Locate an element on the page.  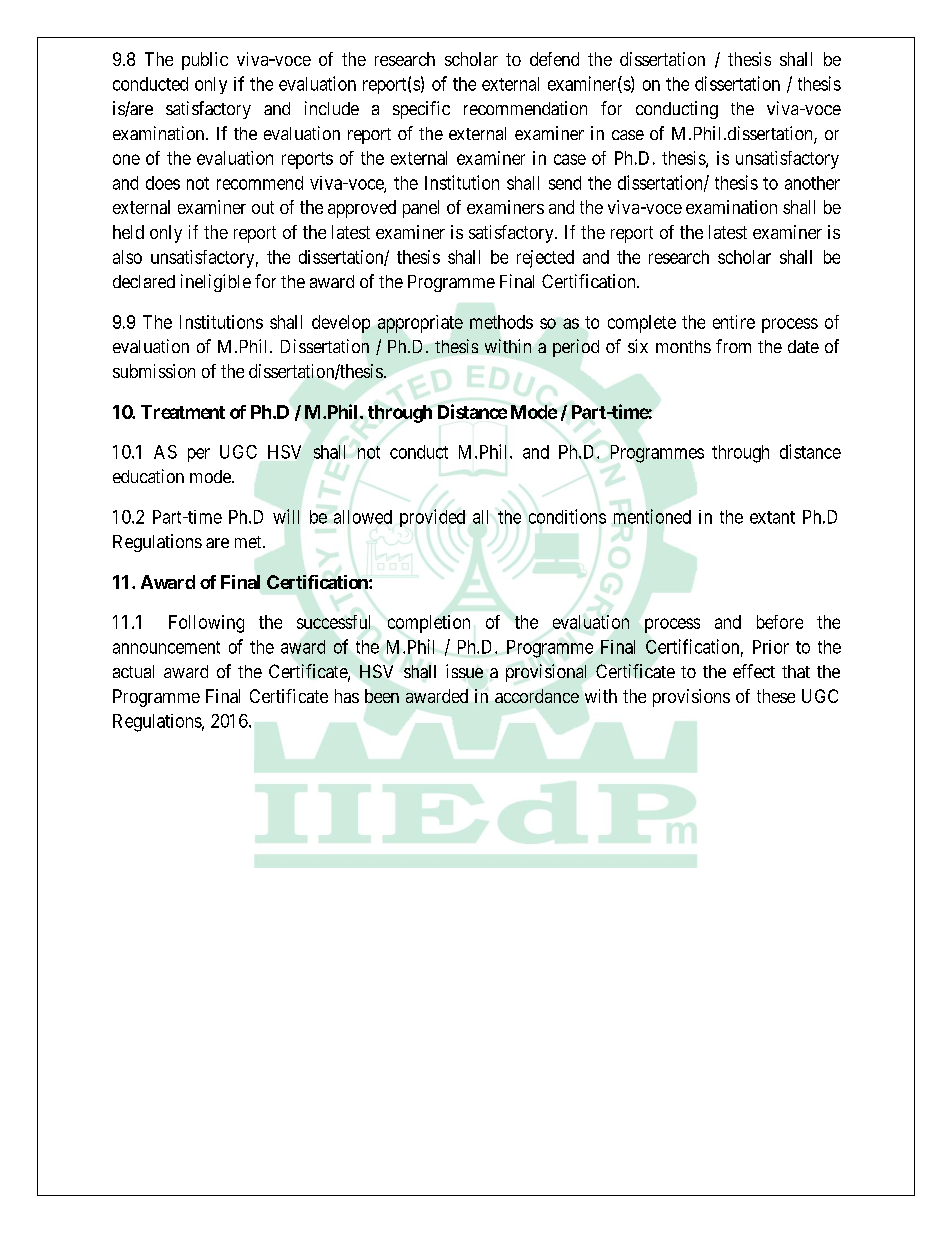
will is located at coordinates (286, 516).
